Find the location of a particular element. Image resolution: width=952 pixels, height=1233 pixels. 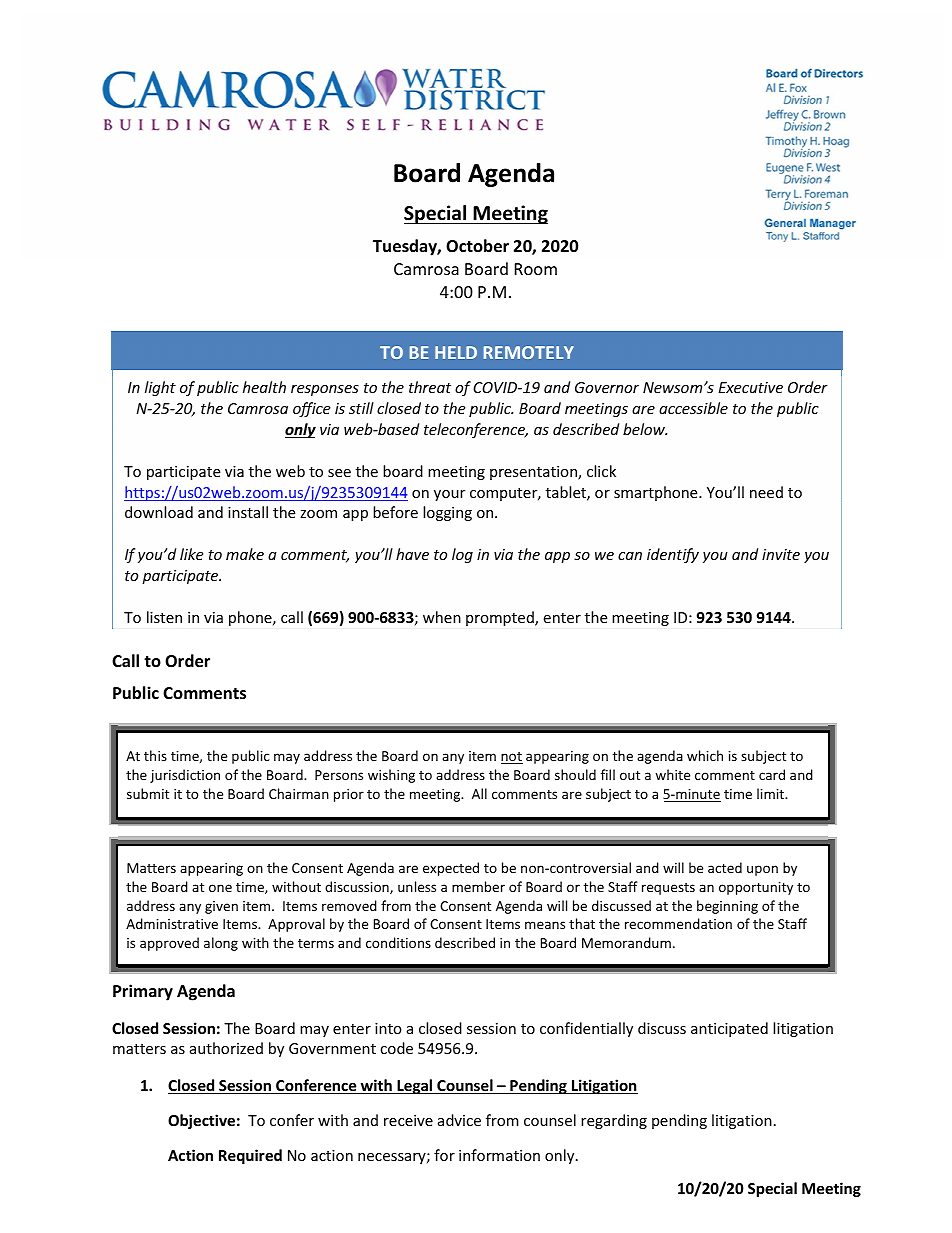

this is located at coordinates (155, 755).
